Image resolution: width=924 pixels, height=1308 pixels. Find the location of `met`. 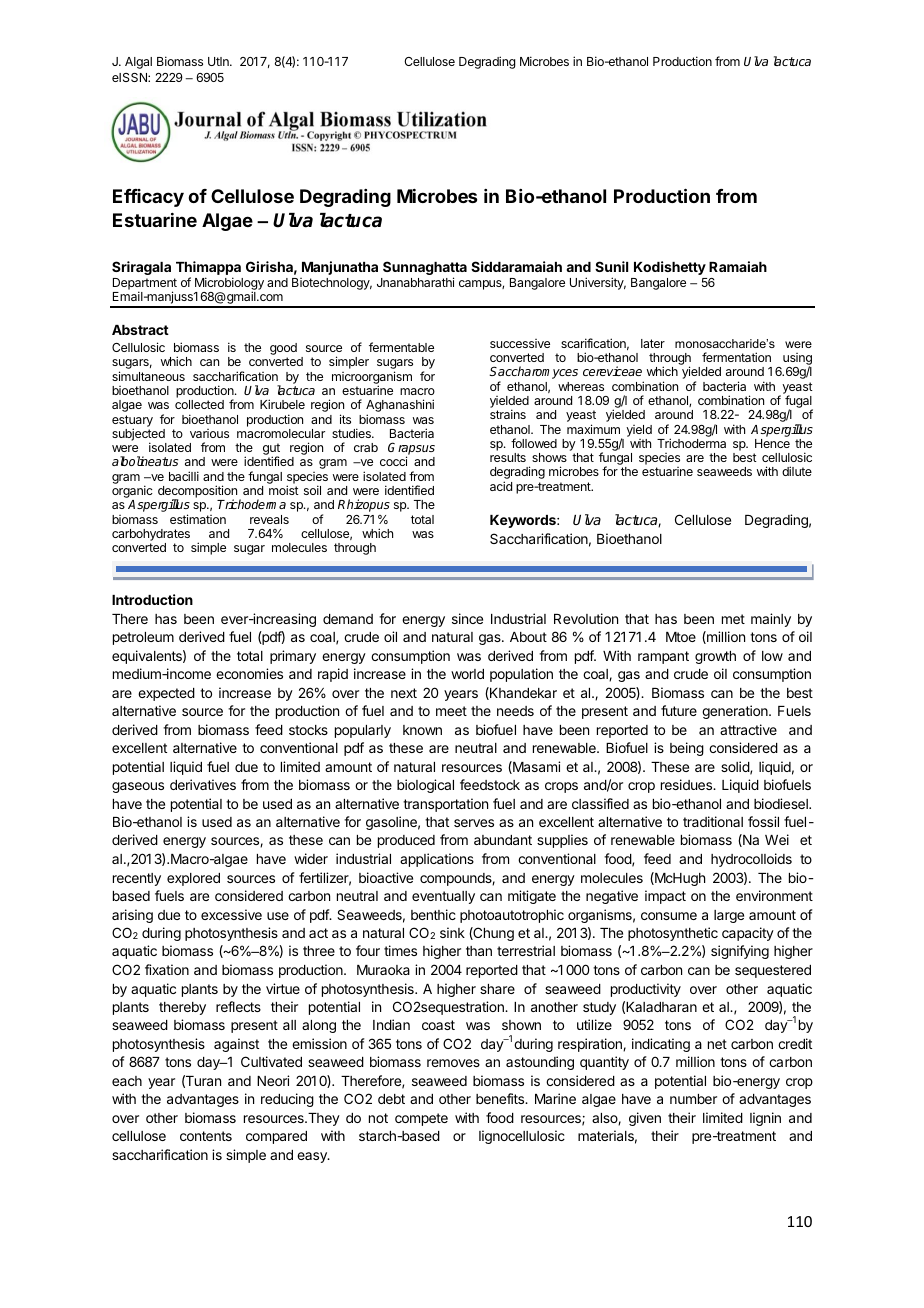

met is located at coordinates (733, 619).
